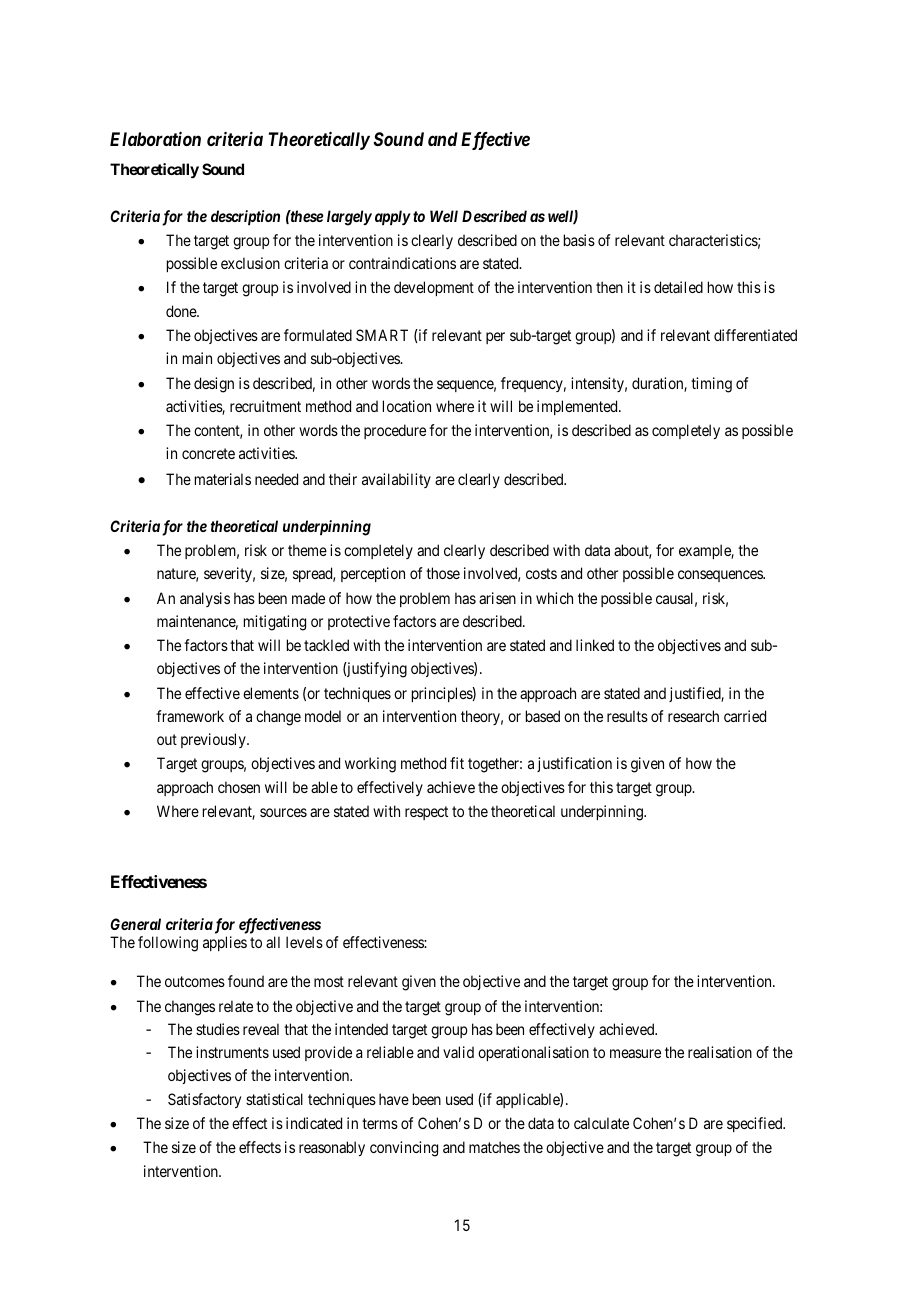 The width and height of the page is (924, 1308). Describe the element at coordinates (396, 480) in the page. I see `availability` at that location.
